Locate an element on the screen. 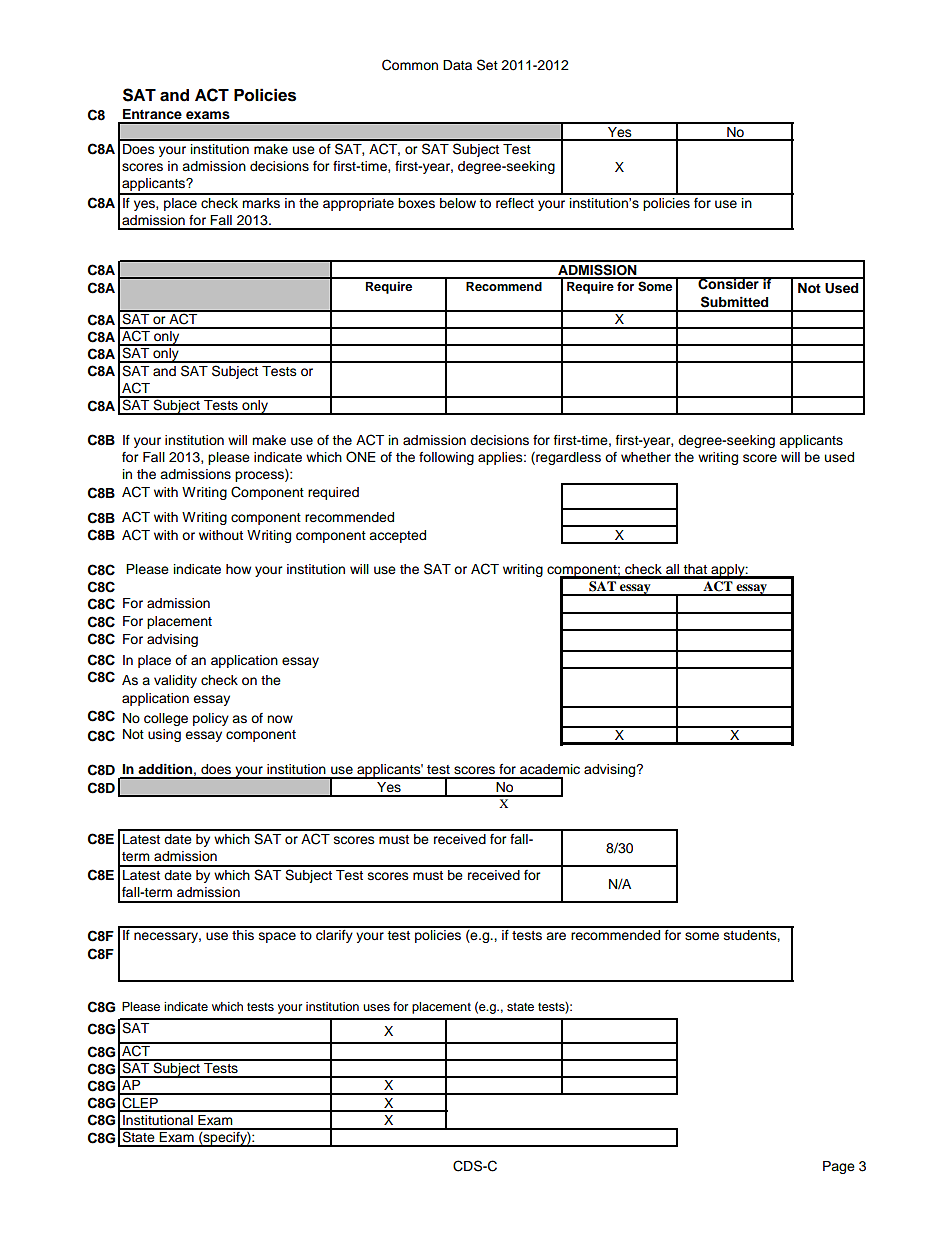 Image resolution: width=952 pixels, height=1233 pixels. Common is located at coordinates (410, 65).
